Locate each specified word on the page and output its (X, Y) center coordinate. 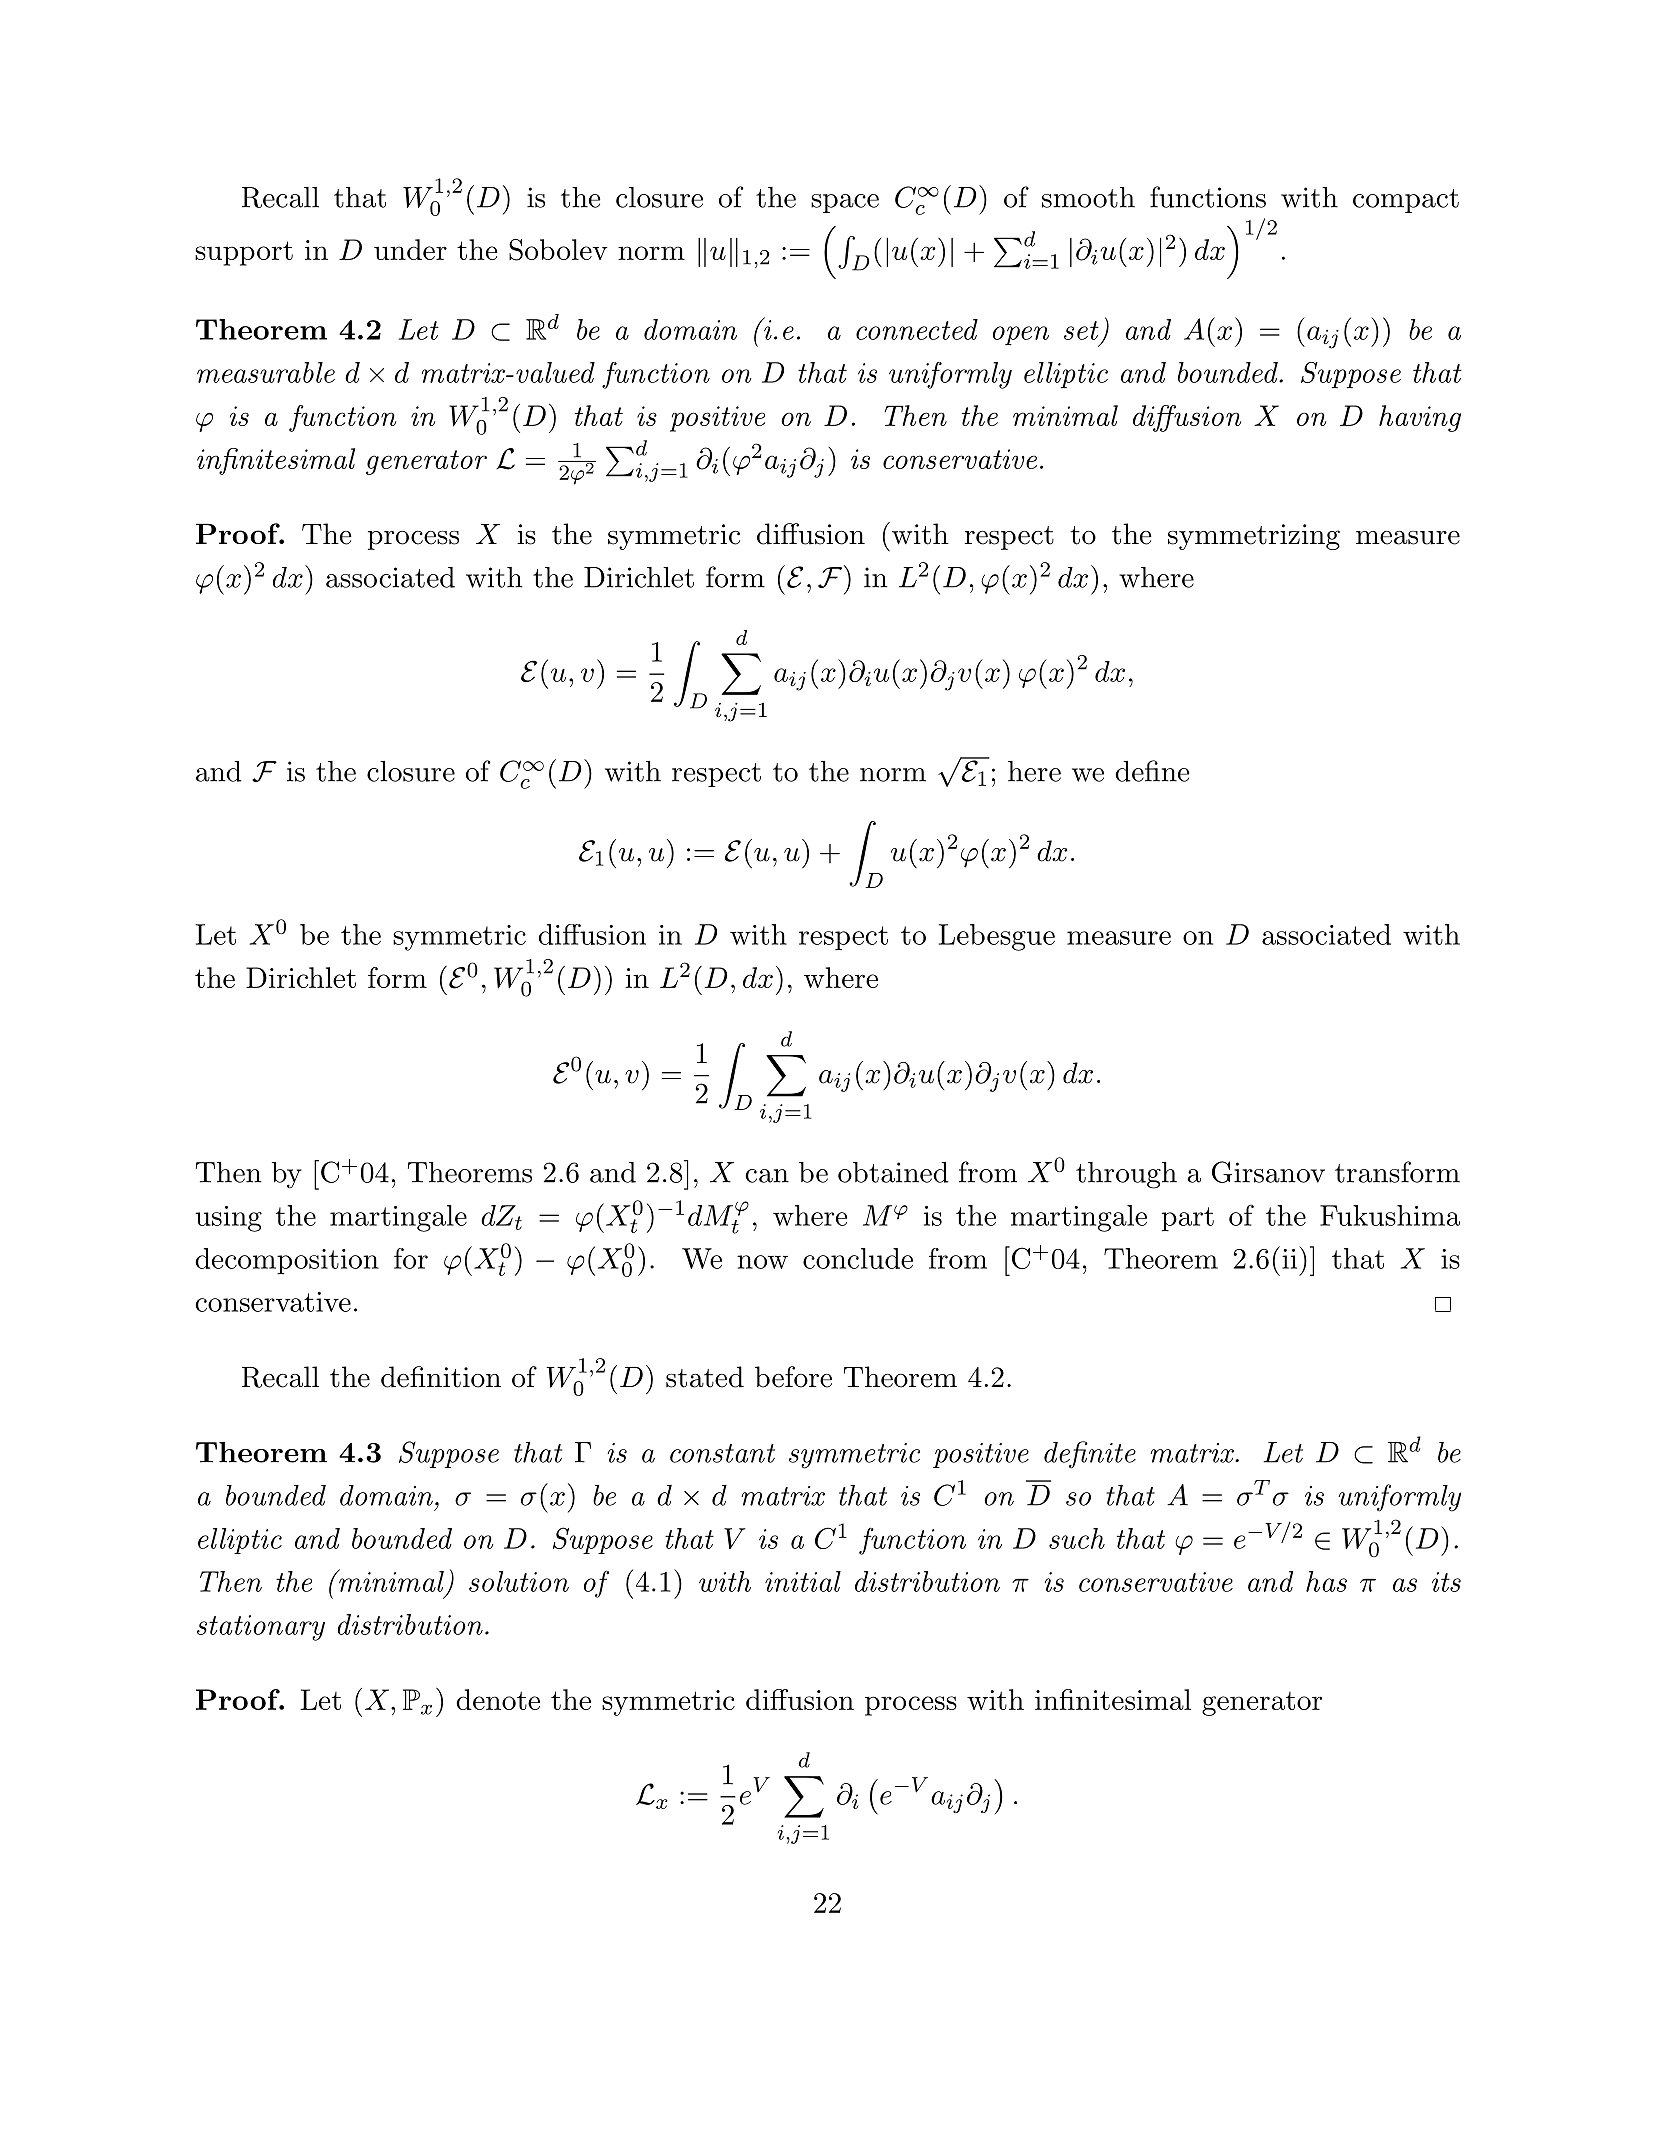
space (845, 203)
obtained (893, 1172)
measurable (266, 372)
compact (1406, 201)
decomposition (287, 1261)
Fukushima (1390, 1215)
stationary (261, 1628)
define (1152, 771)
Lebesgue (997, 937)
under (410, 249)
